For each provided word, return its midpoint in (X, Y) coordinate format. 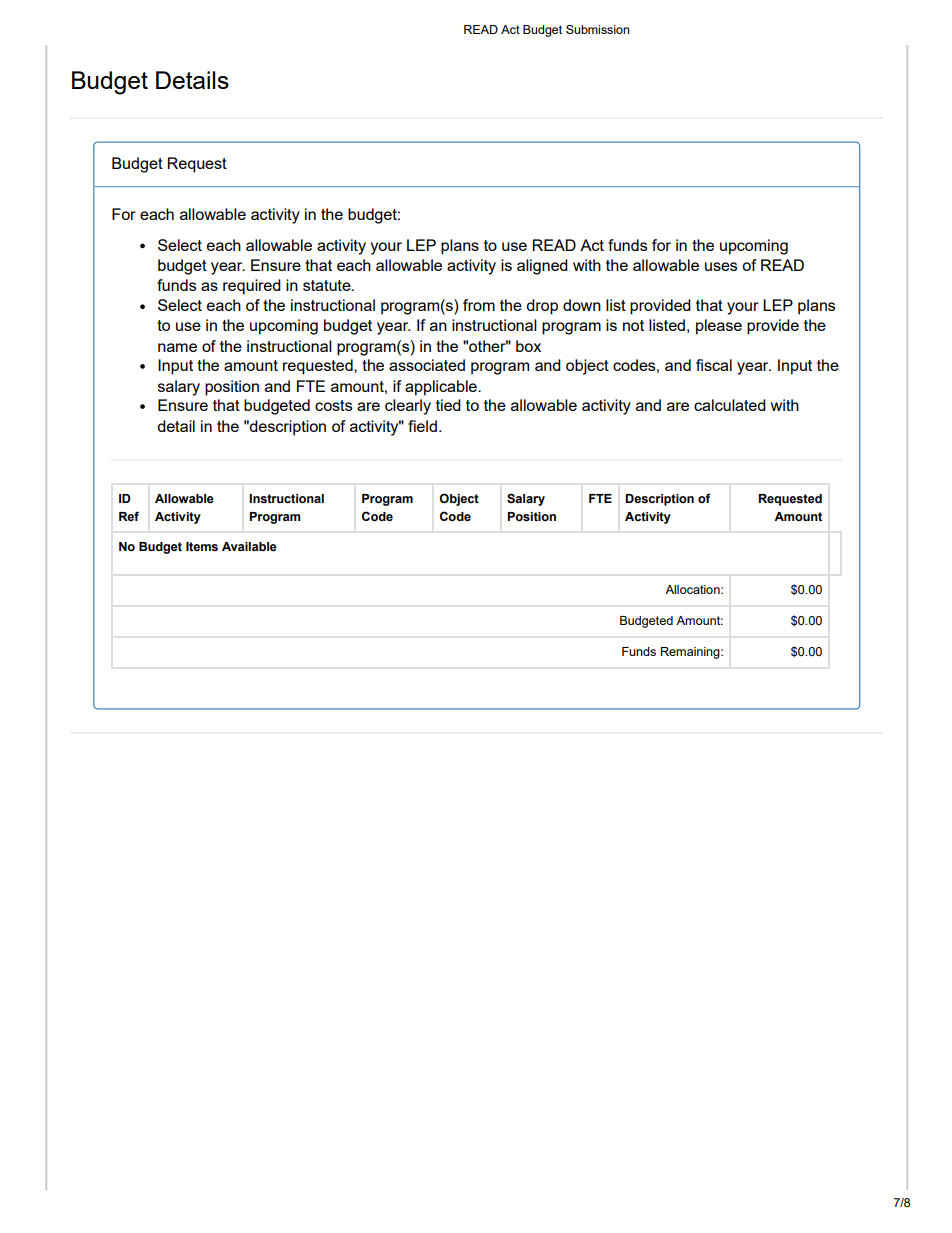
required (252, 287)
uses (721, 266)
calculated (730, 405)
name (177, 347)
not (633, 325)
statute (328, 285)
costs (333, 405)
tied (448, 405)
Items (202, 547)
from (479, 305)
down (582, 305)
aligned (542, 267)
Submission (597, 29)
